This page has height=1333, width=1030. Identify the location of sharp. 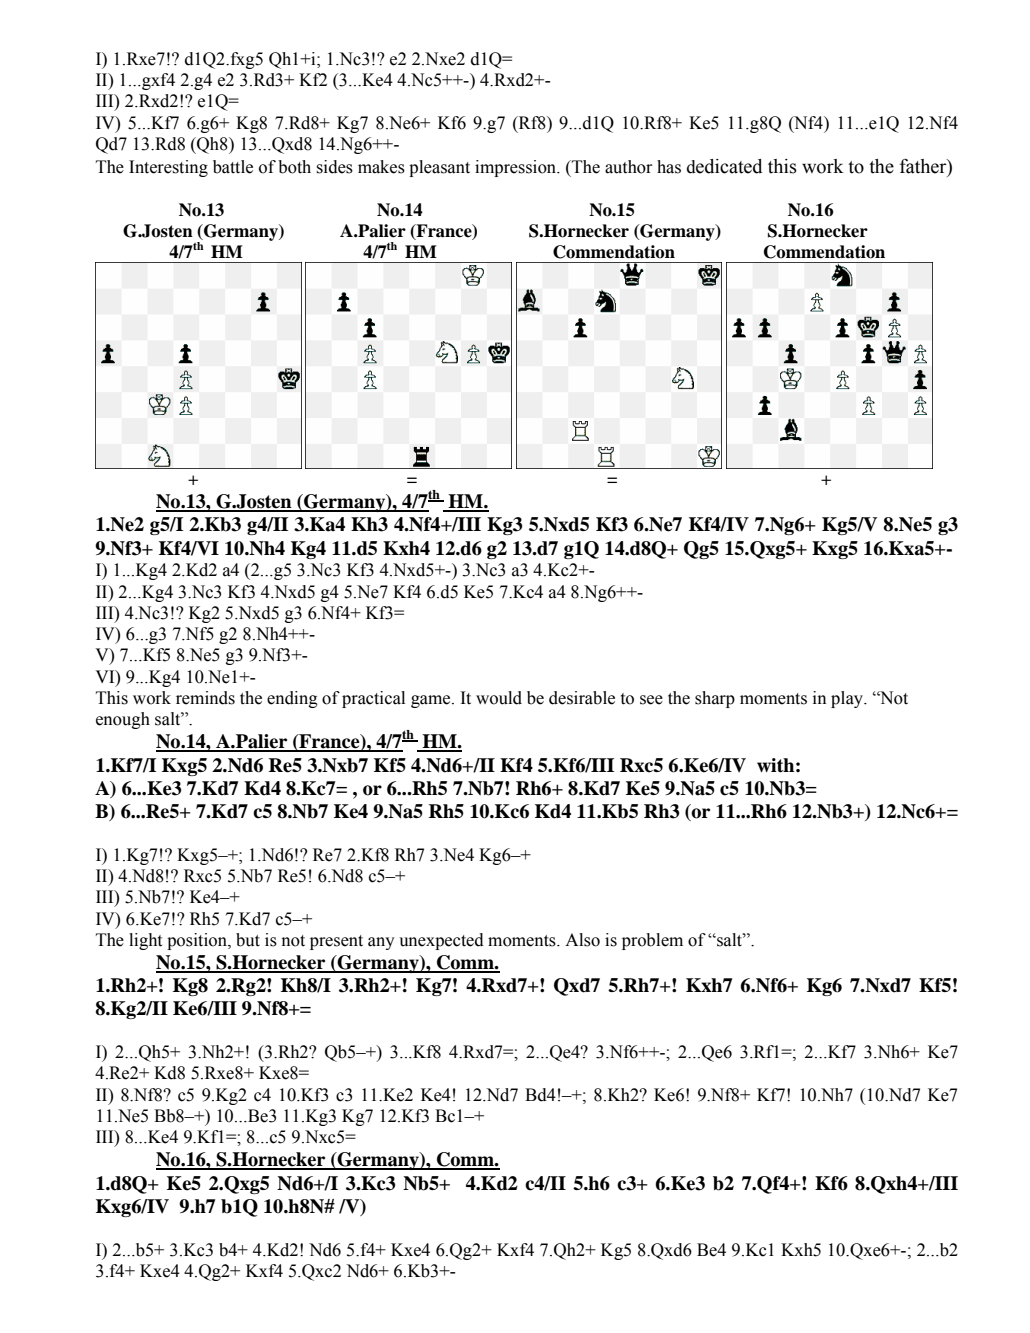
(715, 699).
